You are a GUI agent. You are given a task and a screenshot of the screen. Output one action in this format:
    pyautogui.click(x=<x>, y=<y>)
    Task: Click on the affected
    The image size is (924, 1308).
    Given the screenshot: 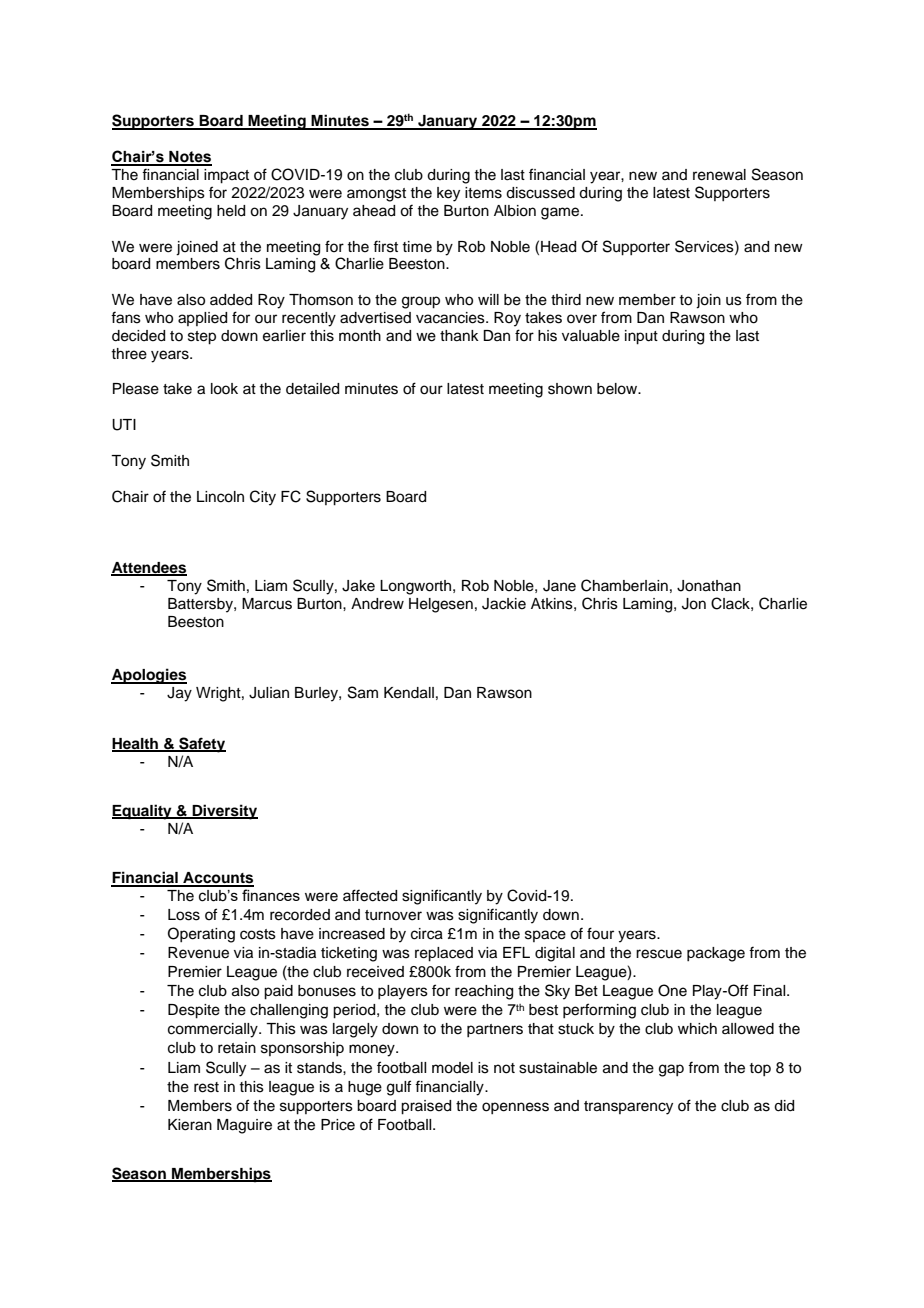 What is the action you would take?
    pyautogui.click(x=370, y=895)
